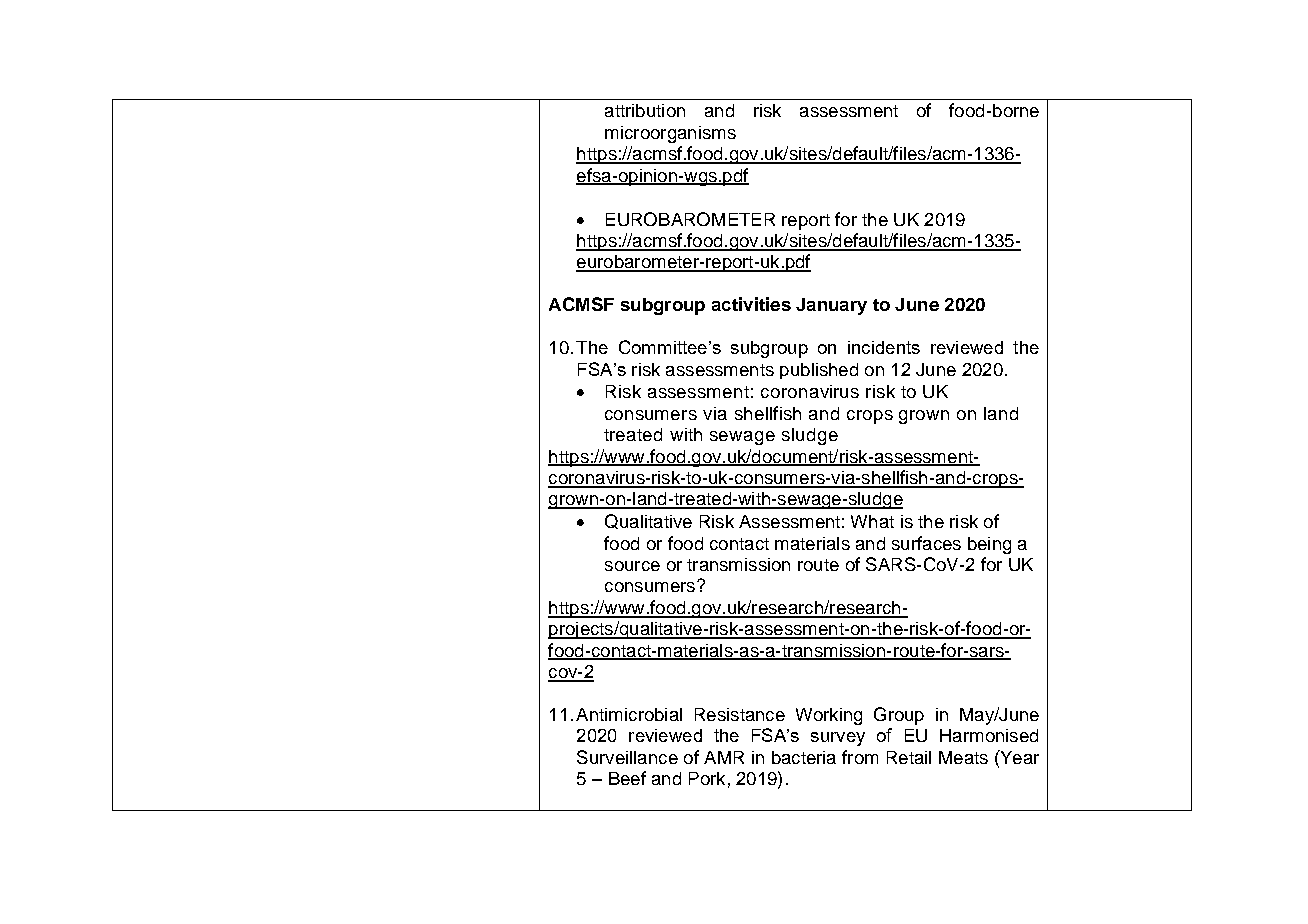 This image has height=924, width=1308. What do you see at coordinates (819, 371) in the image?
I see `published` at bounding box center [819, 371].
